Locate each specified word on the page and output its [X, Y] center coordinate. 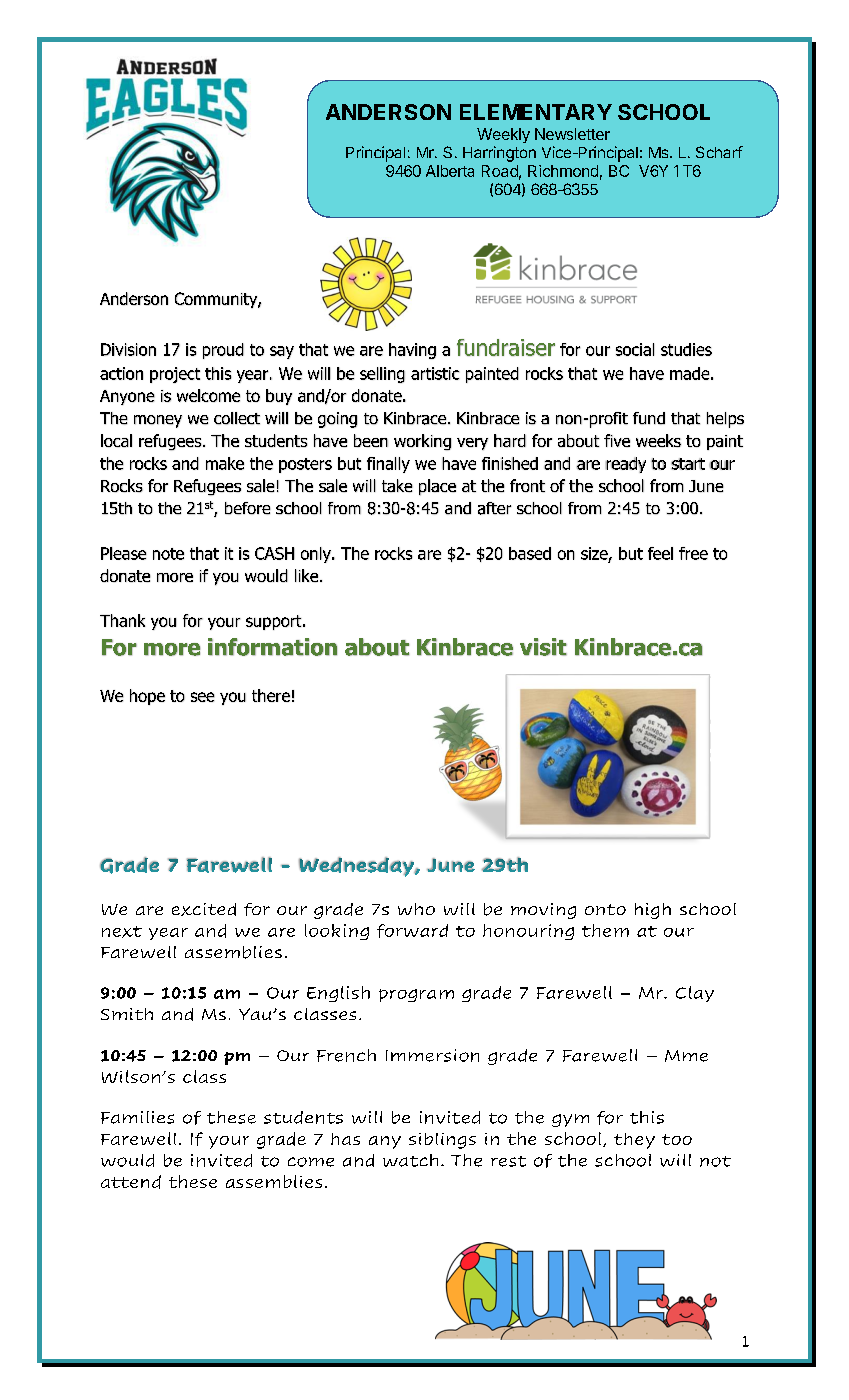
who [416, 909]
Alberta [450, 171]
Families [137, 1117]
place [437, 487]
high [653, 911]
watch [410, 1160]
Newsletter [572, 134]
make [225, 463]
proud [223, 351]
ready [626, 465]
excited [204, 909]
